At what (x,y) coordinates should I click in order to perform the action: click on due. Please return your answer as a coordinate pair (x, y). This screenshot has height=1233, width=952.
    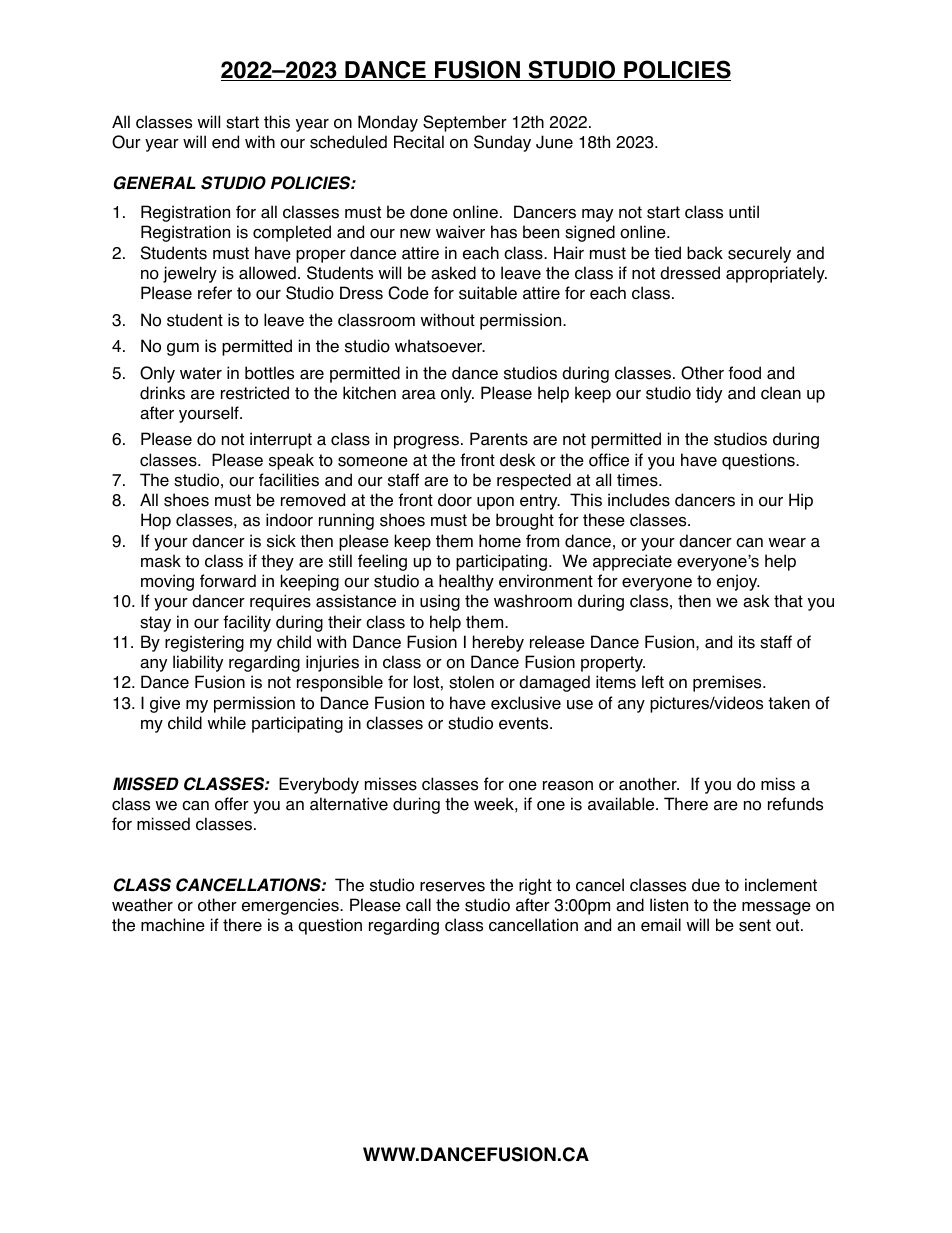
    Looking at the image, I should click on (706, 885).
